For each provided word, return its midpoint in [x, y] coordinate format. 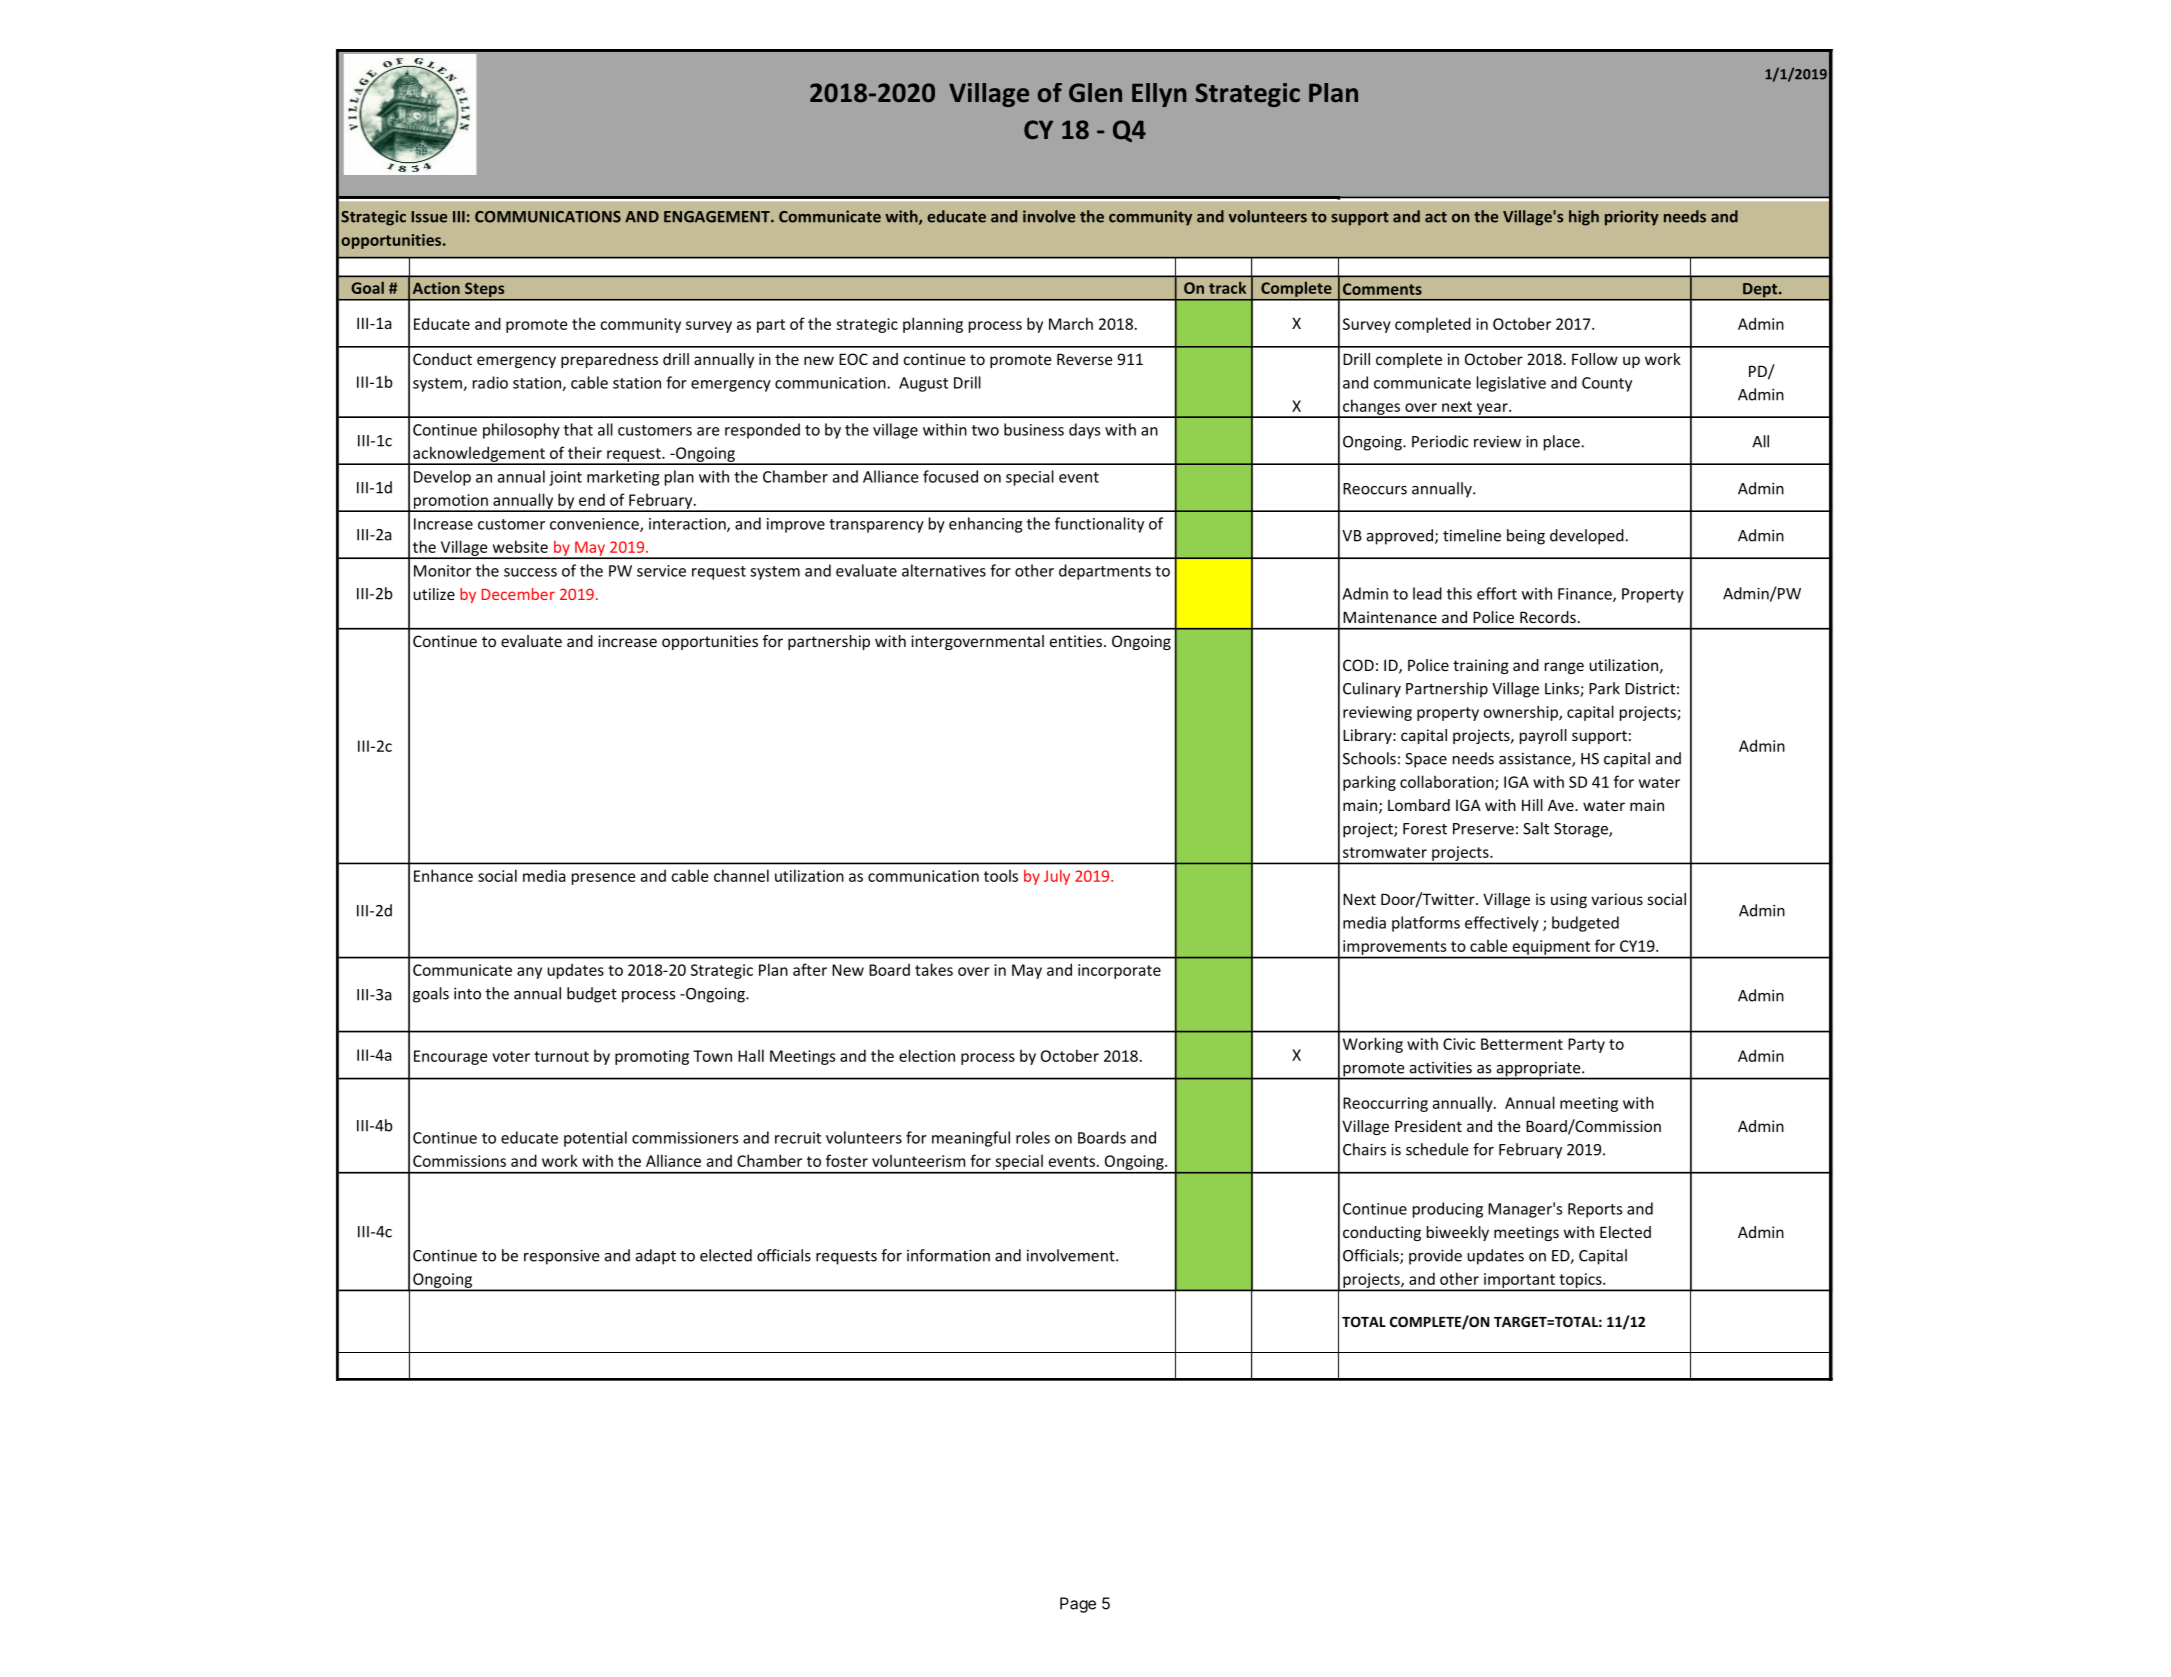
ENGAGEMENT [718, 217]
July [1057, 877]
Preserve [1483, 829]
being [1526, 537]
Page [1078, 1605]
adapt [656, 1257]
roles [1033, 1137]
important [1519, 1281]
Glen [1095, 93]
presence [603, 879]
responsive [562, 1257]
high [1584, 218]
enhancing [986, 525]
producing [1448, 1210]
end [592, 499]
